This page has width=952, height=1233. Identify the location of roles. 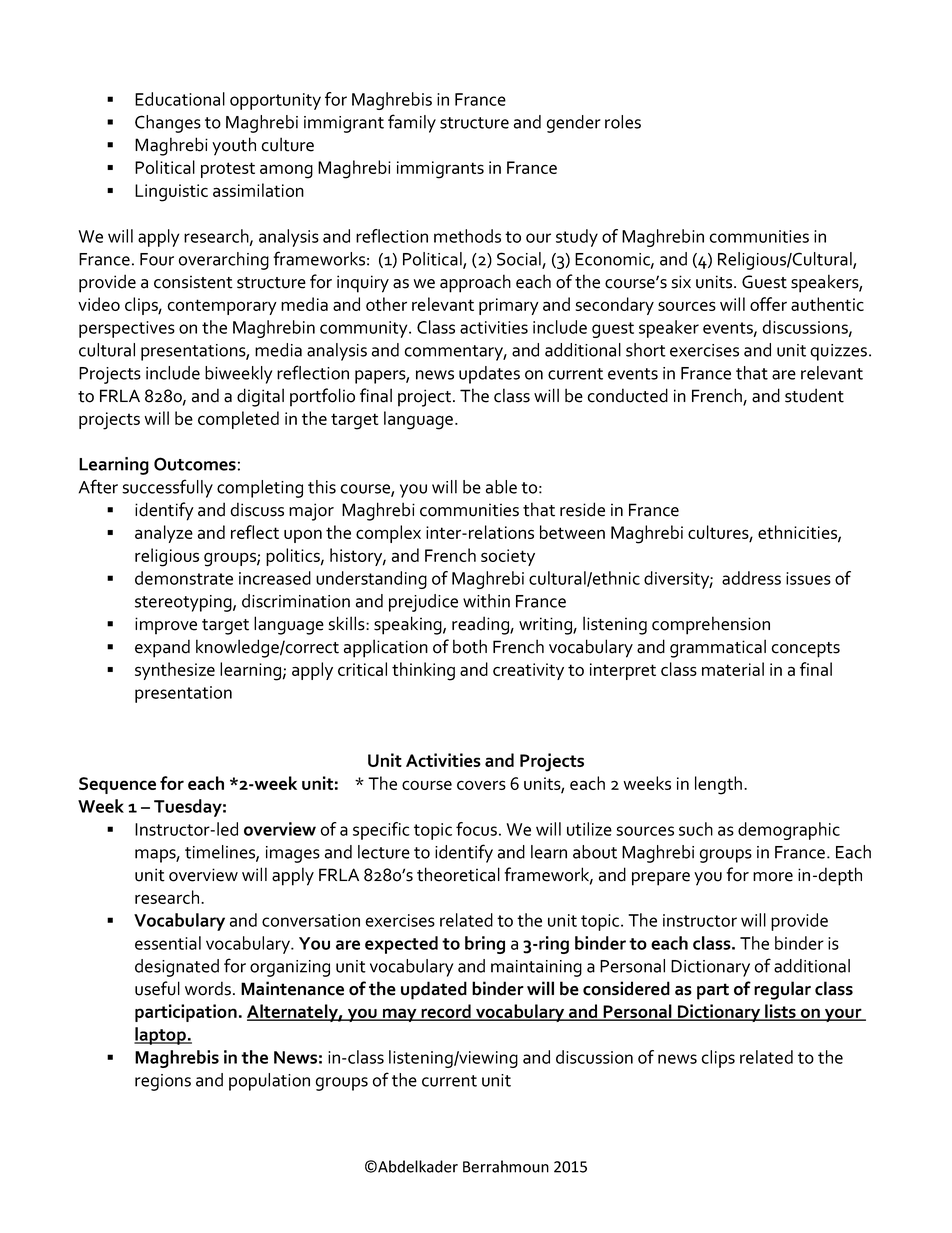
(623, 122).
